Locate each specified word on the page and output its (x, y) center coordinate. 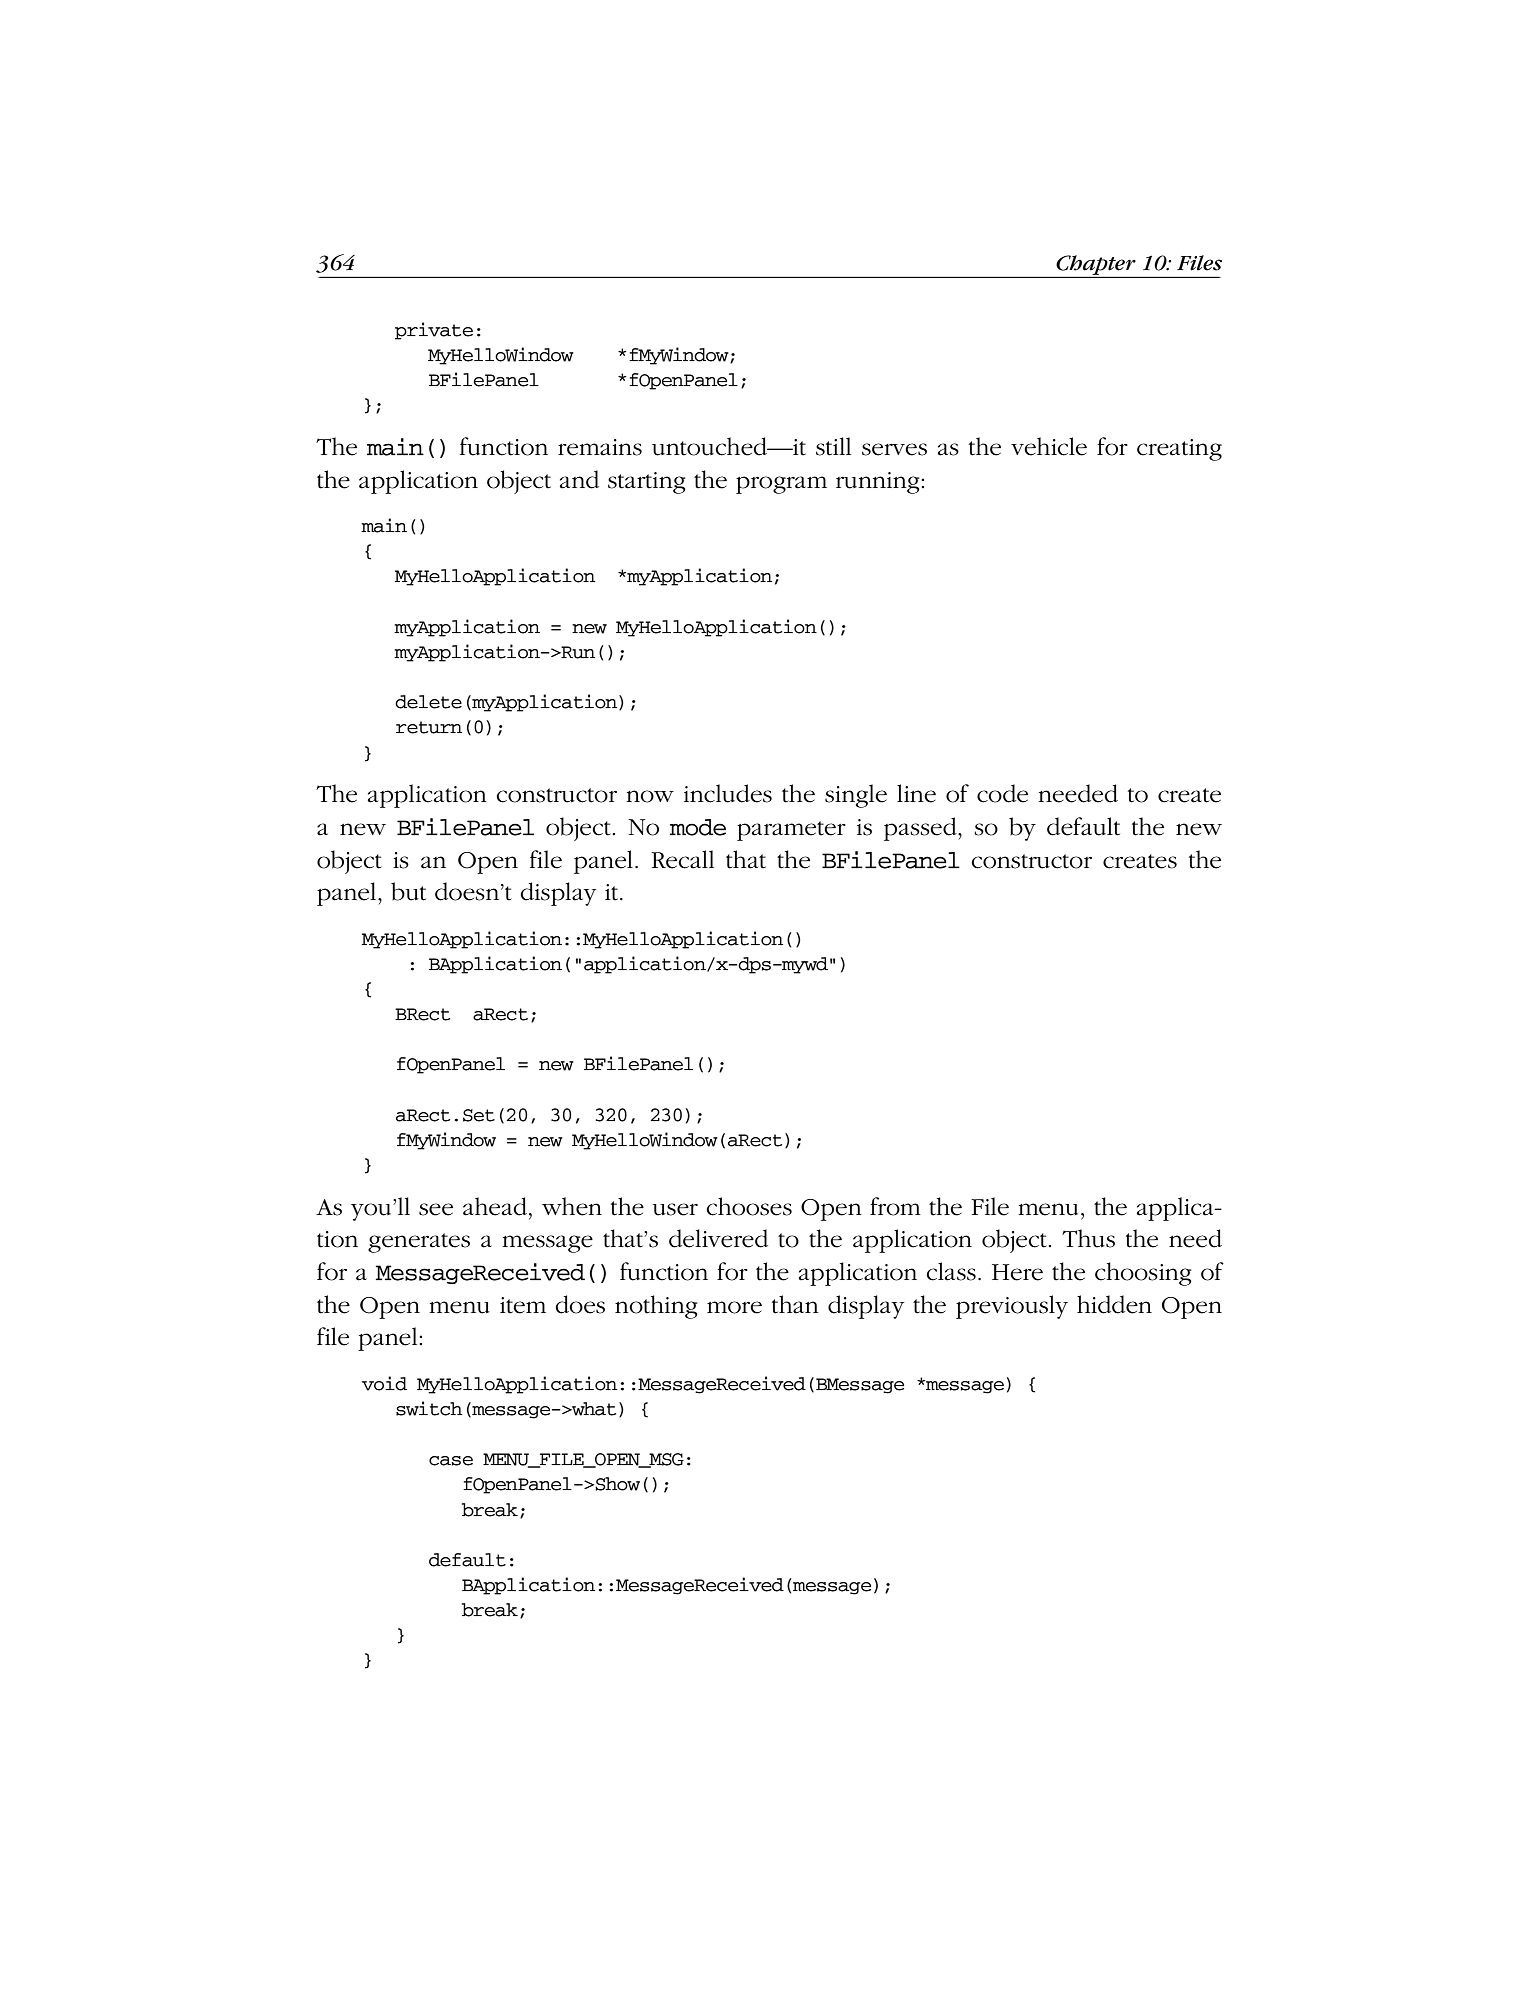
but (408, 891)
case (451, 1461)
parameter (791, 831)
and (579, 479)
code (1002, 793)
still (833, 446)
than (795, 1304)
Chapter (1096, 266)
